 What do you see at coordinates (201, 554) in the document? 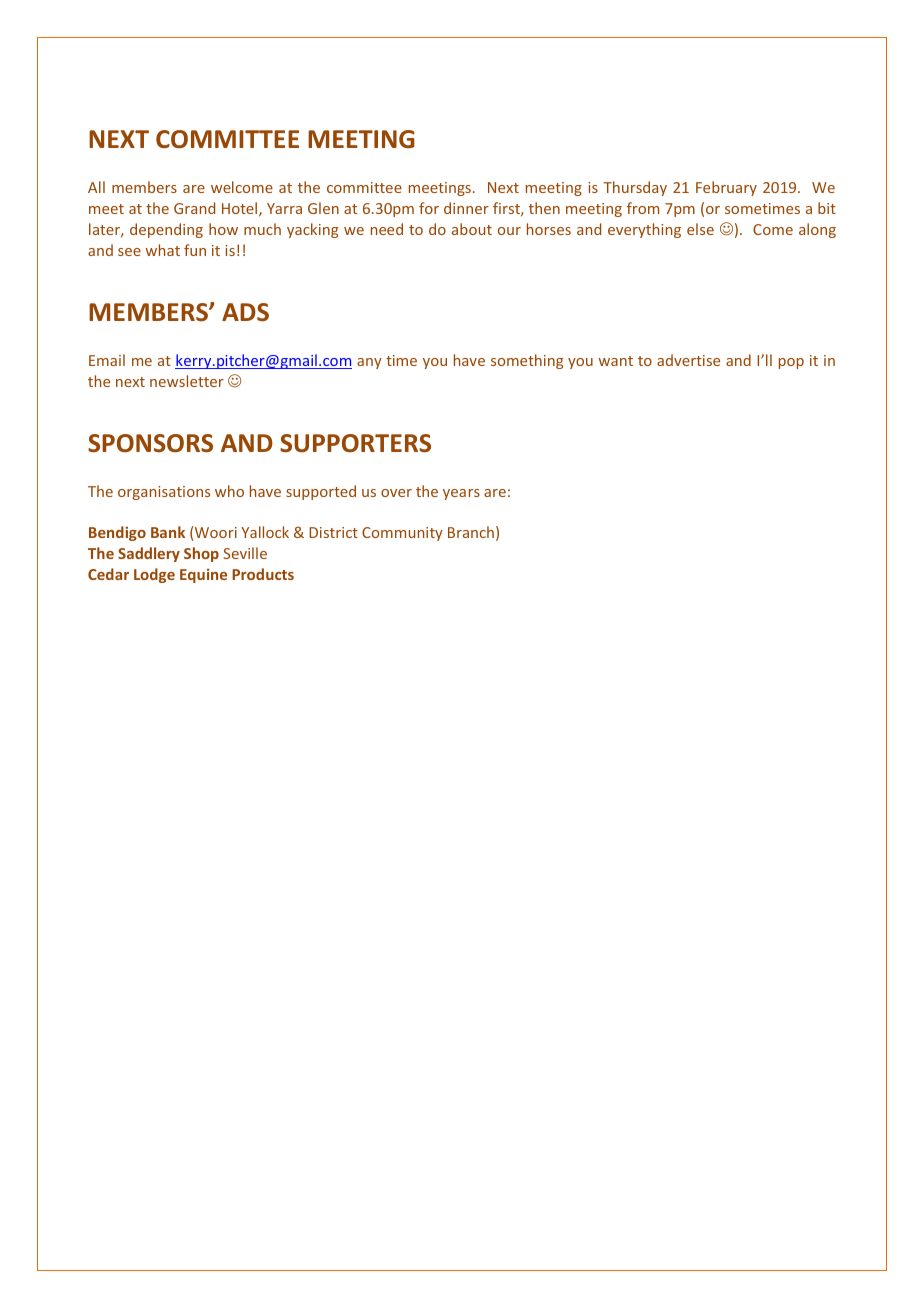
I see `Shop` at bounding box center [201, 554].
